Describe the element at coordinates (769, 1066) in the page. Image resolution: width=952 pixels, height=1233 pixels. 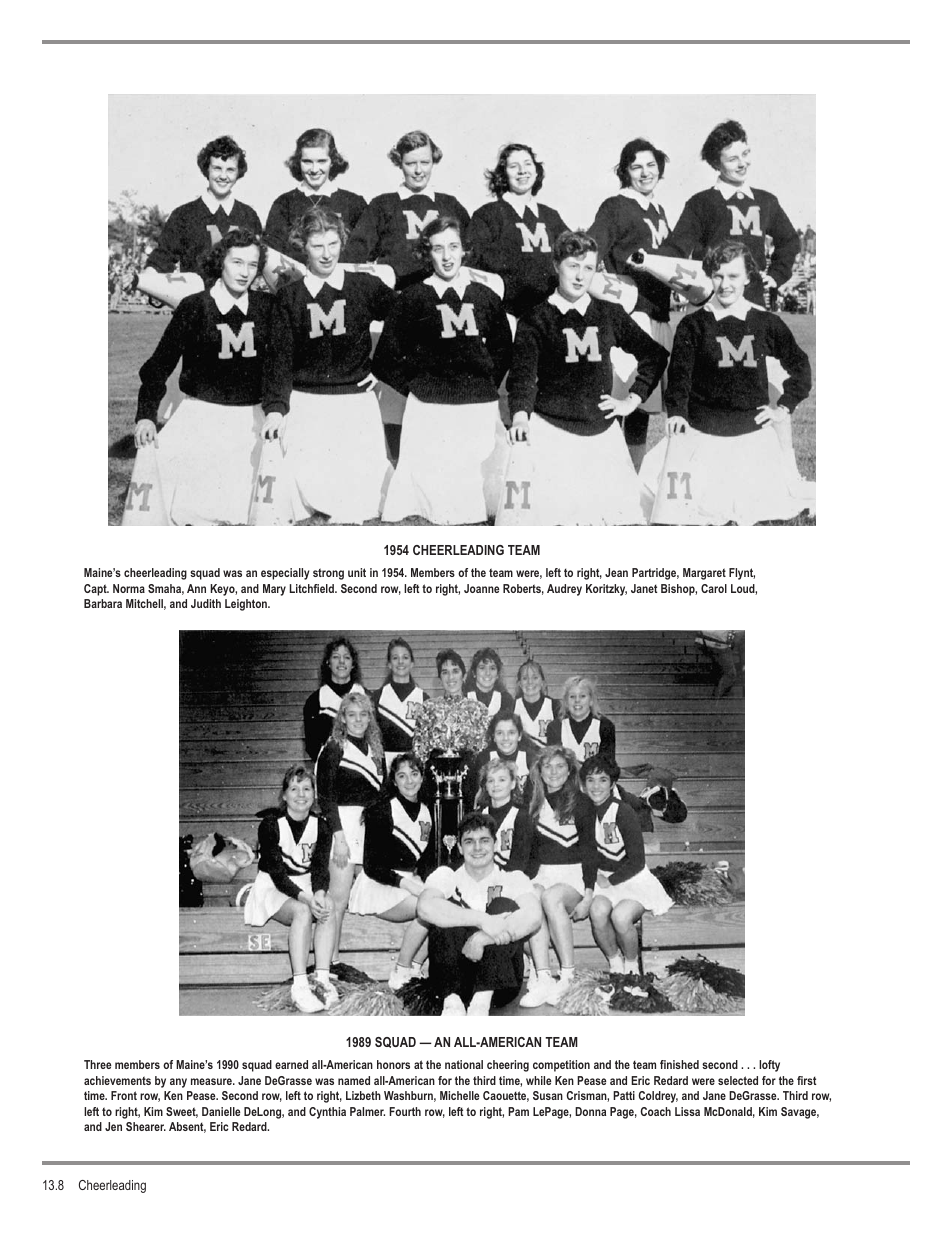
I see `lofty` at that location.
